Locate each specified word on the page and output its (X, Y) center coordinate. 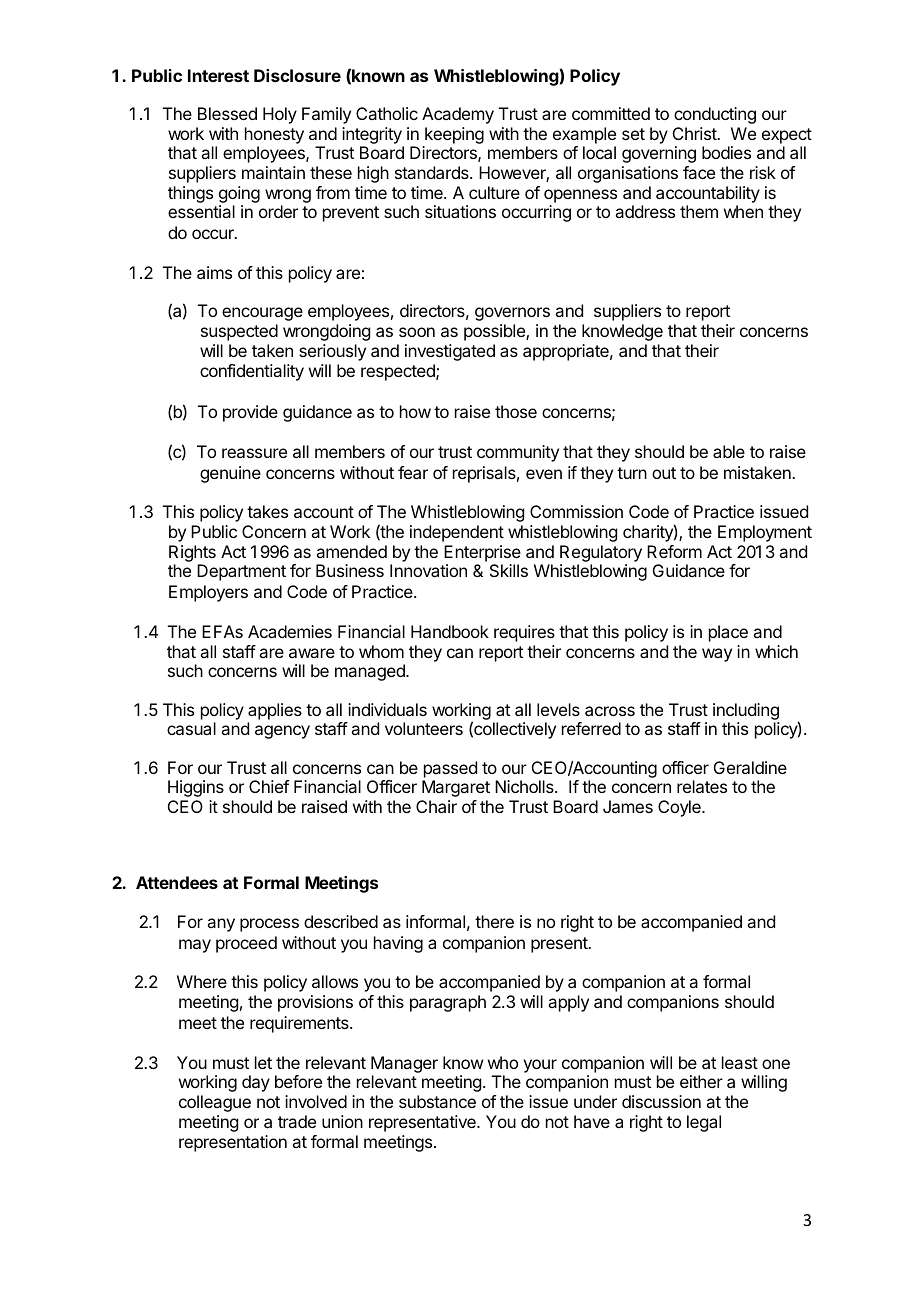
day (256, 1083)
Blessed (227, 113)
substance (437, 1101)
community (518, 453)
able (729, 451)
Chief (269, 786)
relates (702, 786)
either (701, 1081)
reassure (254, 453)
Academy (458, 115)
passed (450, 769)
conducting (715, 115)
